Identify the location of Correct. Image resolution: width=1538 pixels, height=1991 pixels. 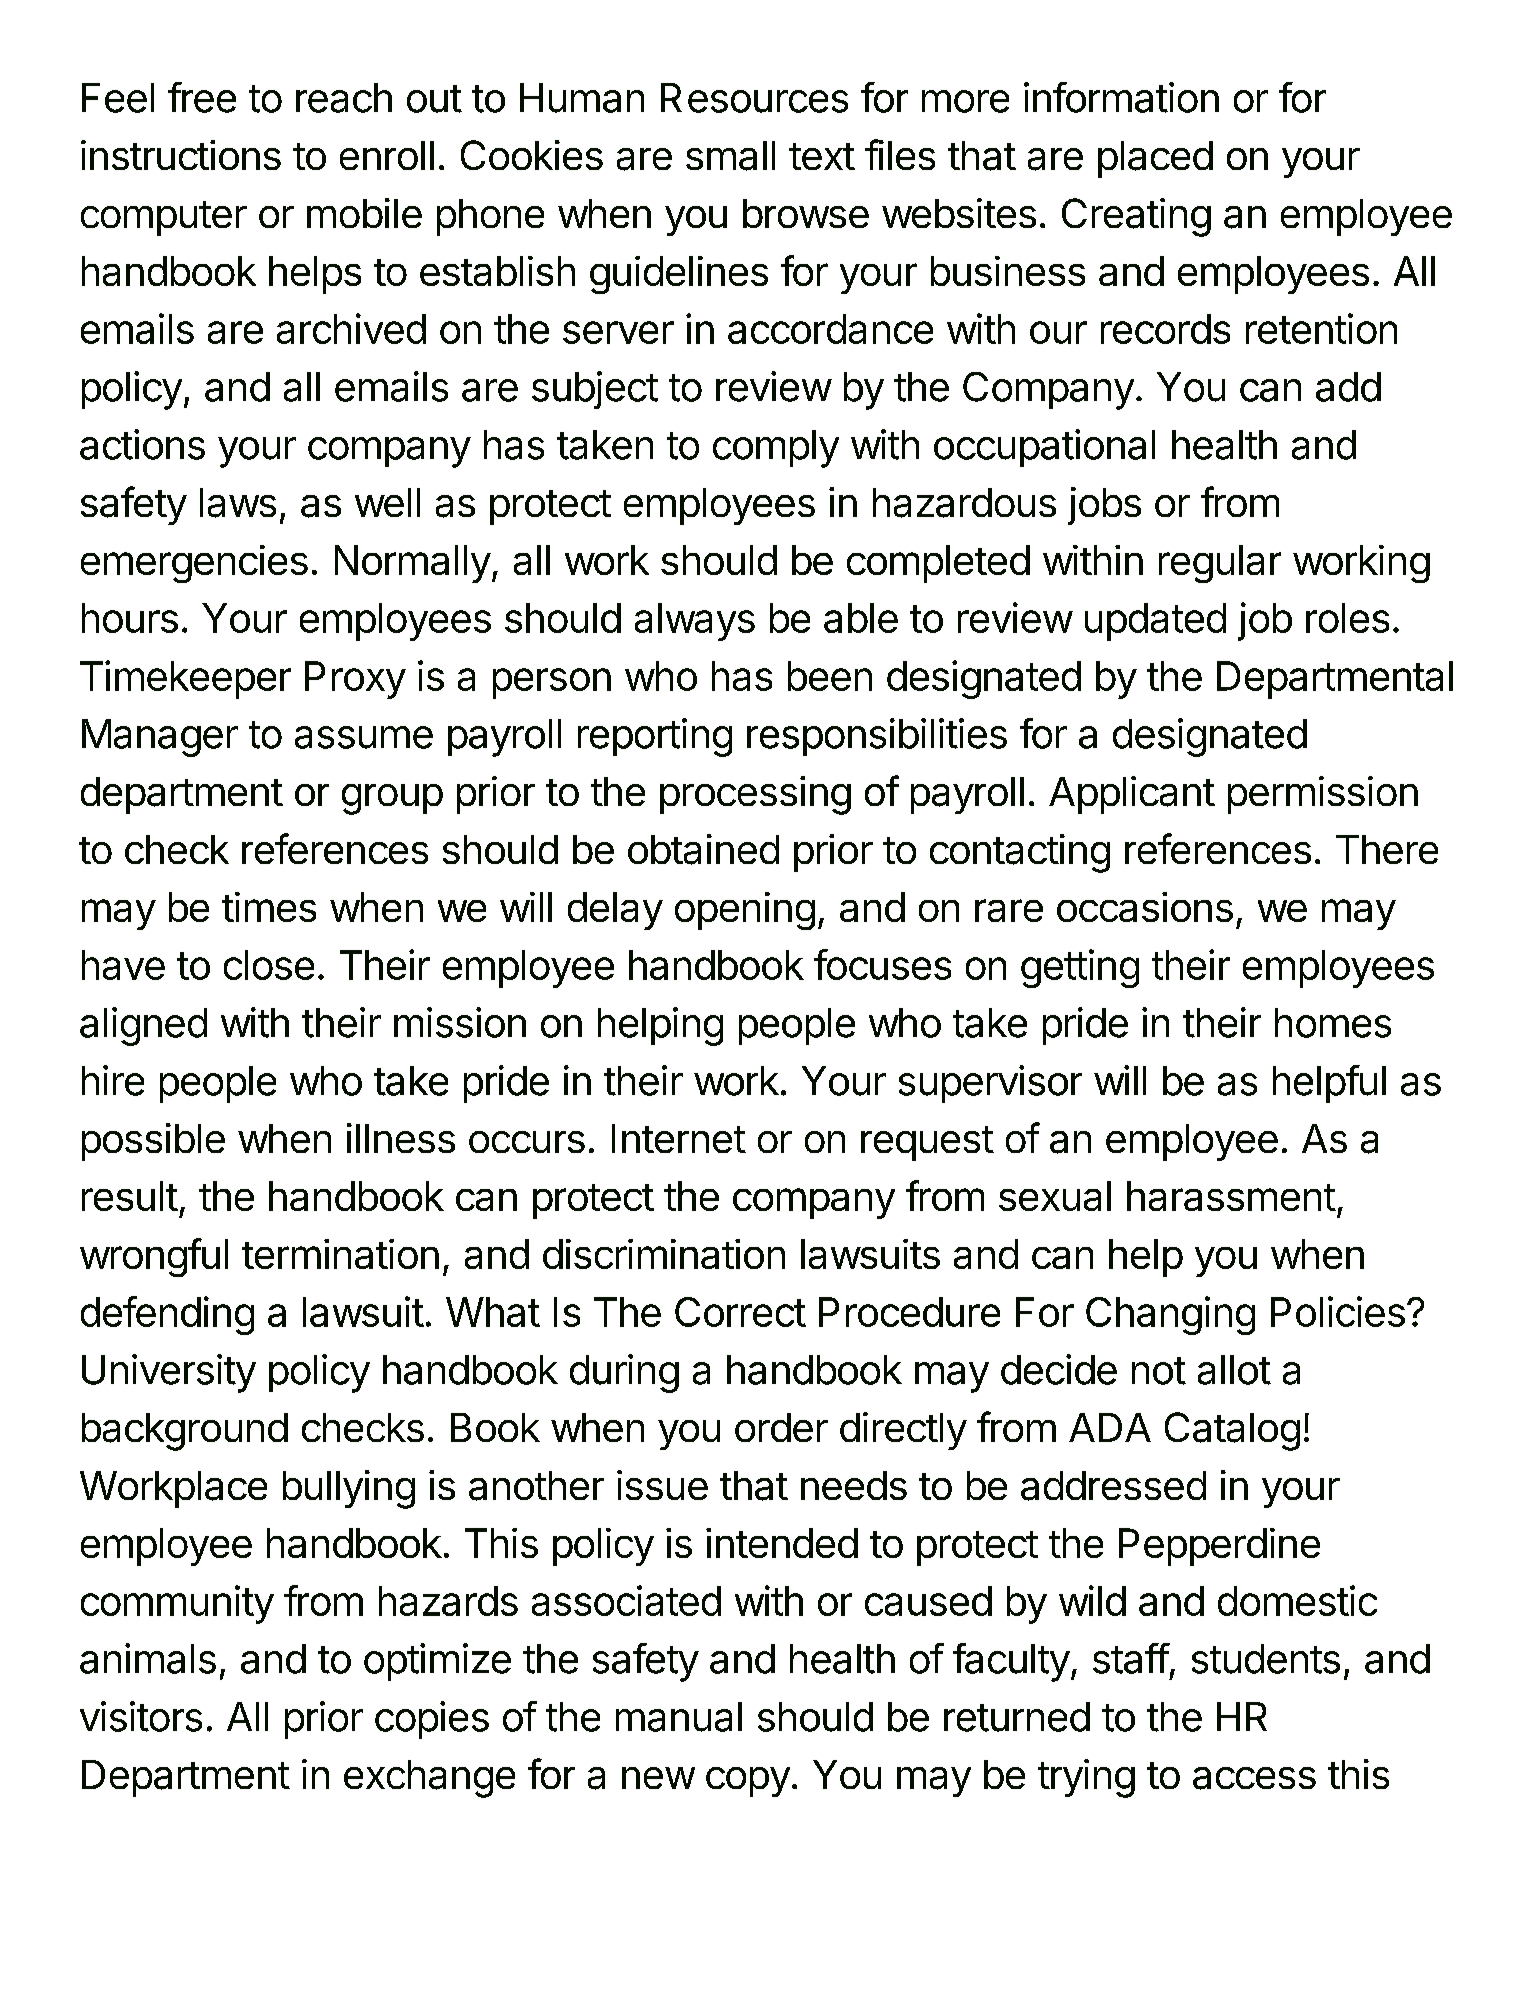
(740, 1312).
